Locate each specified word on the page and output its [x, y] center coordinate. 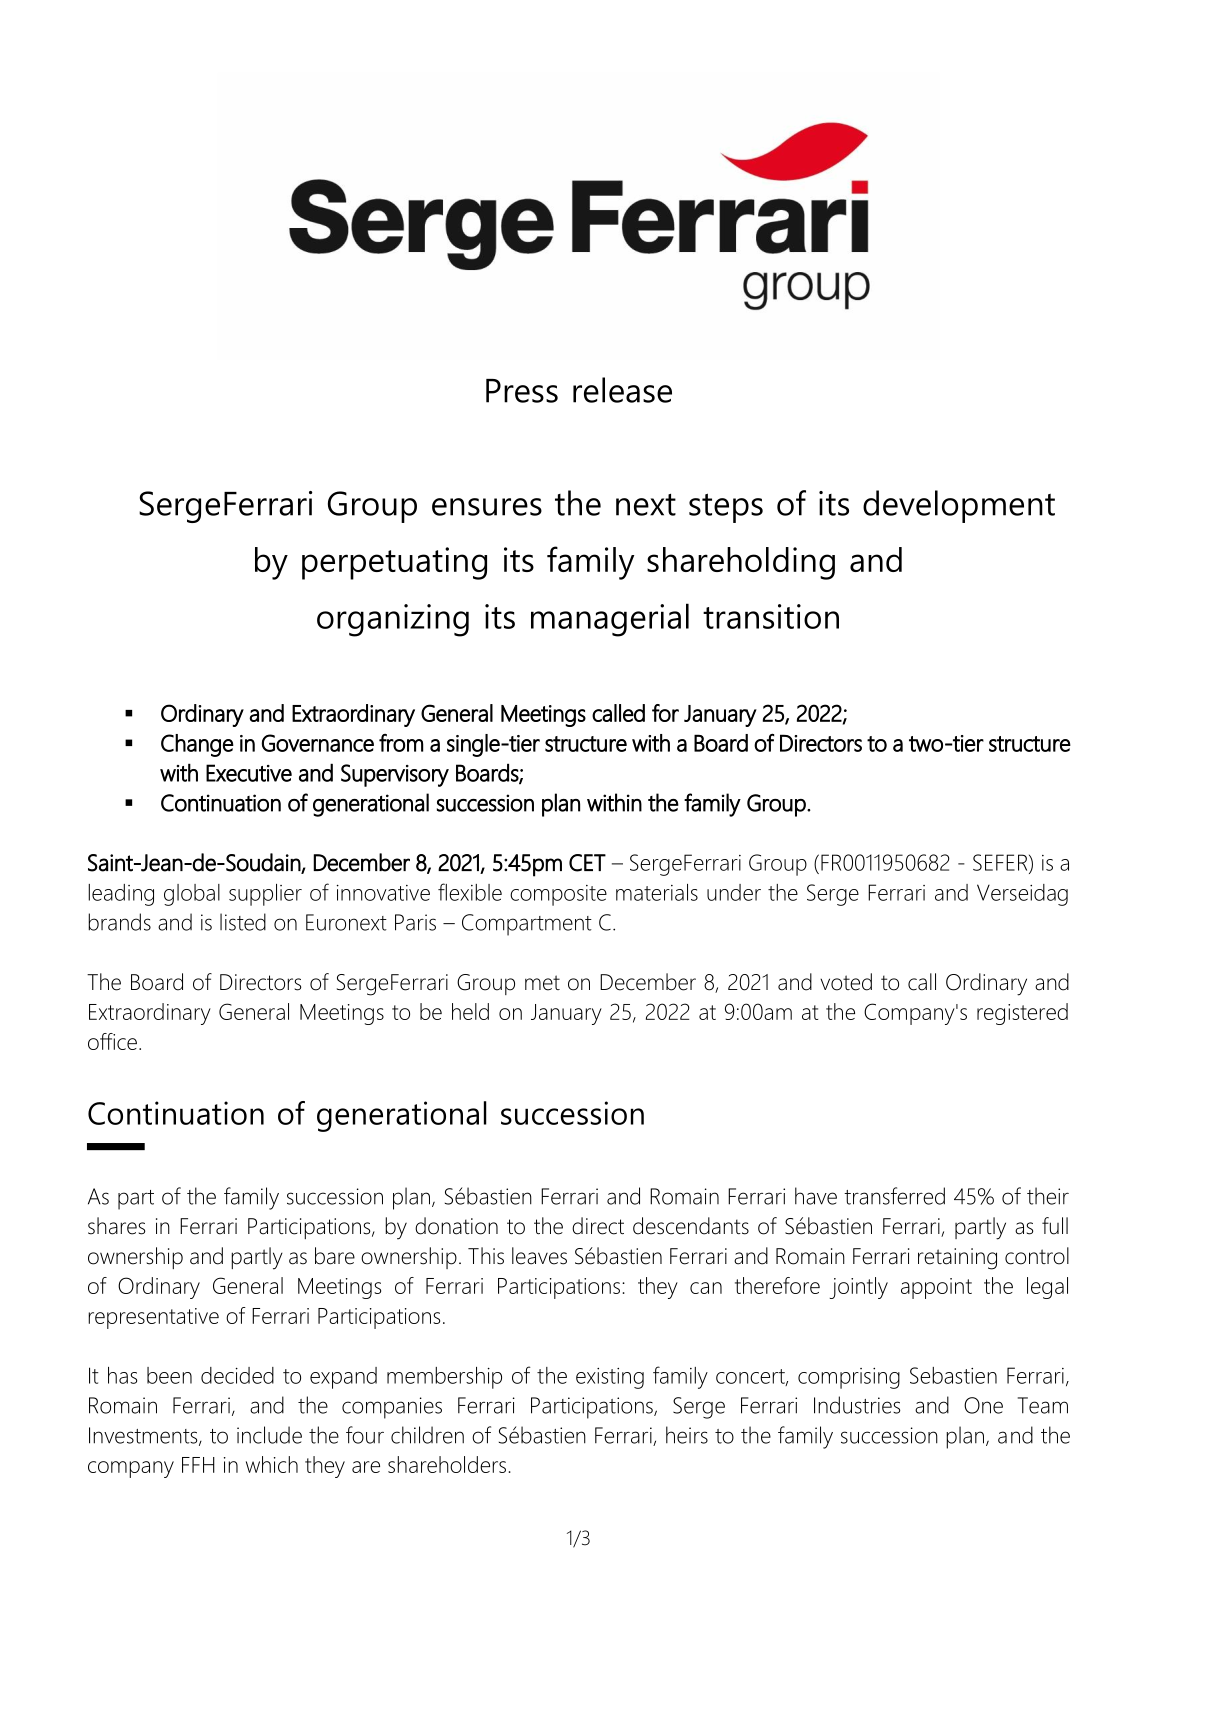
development [959, 506]
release [622, 390]
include [269, 1435]
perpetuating [394, 563]
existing [610, 1378]
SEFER [1001, 863]
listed [243, 922]
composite [558, 895]
